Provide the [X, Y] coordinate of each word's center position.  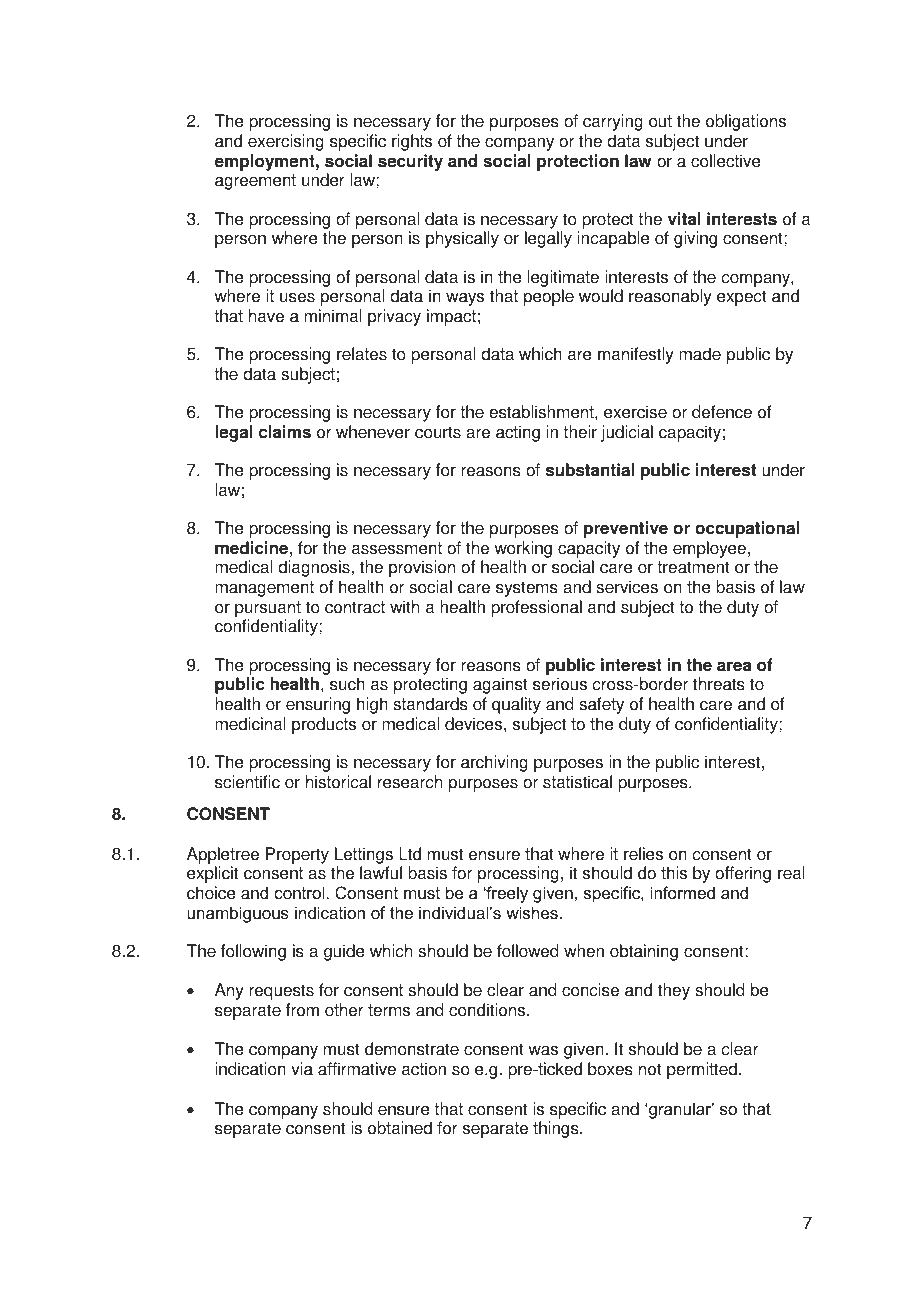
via [302, 1069]
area [734, 666]
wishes [532, 912]
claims [285, 432]
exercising [286, 142]
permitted [702, 1070]
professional [536, 608]
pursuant [268, 609]
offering [743, 874]
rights [412, 142]
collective [726, 161]
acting [518, 433]
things [557, 1129]
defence [722, 412]
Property [297, 855]
